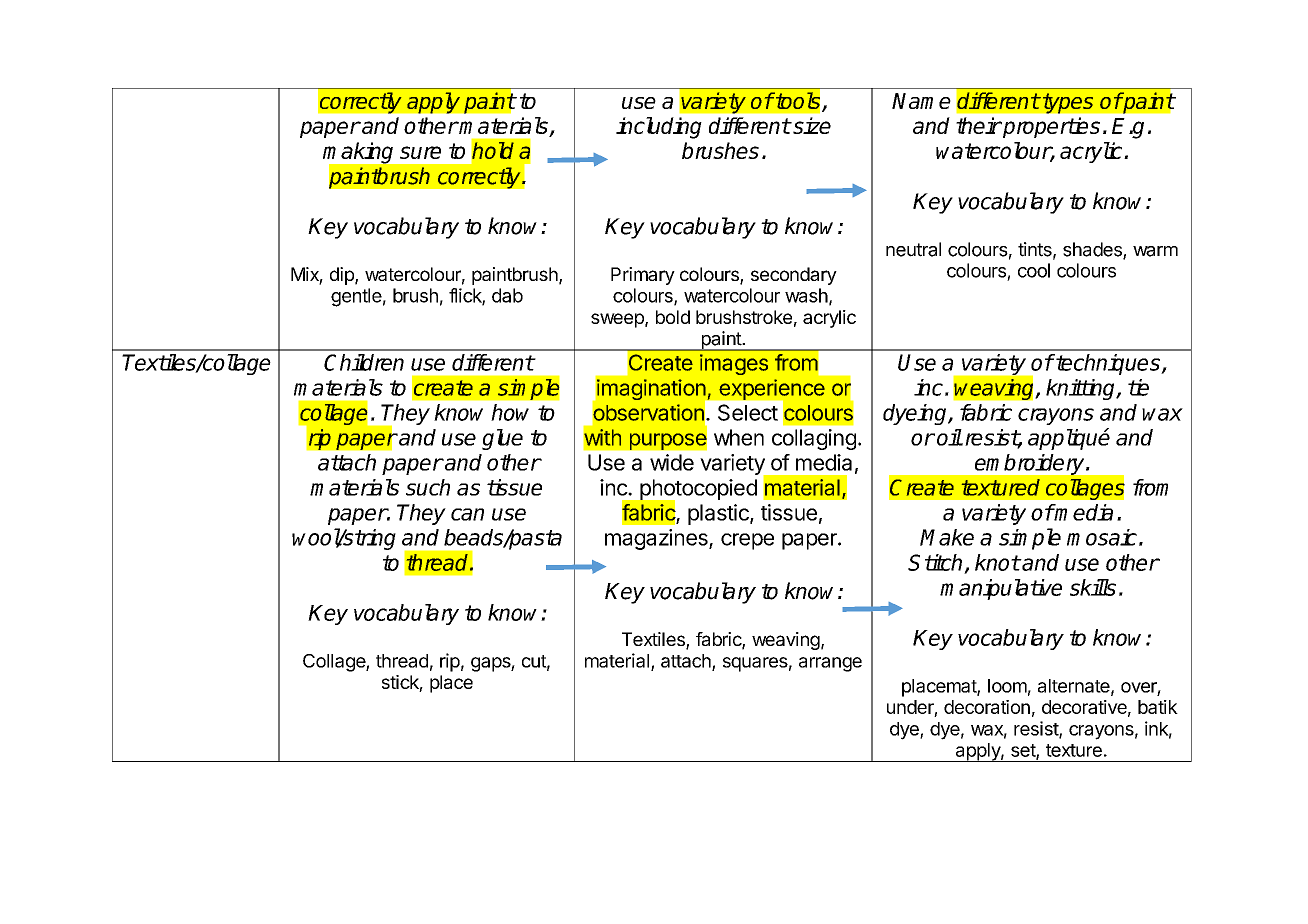 This page has width=1308, height=924. I want to click on knot, so click(997, 562).
